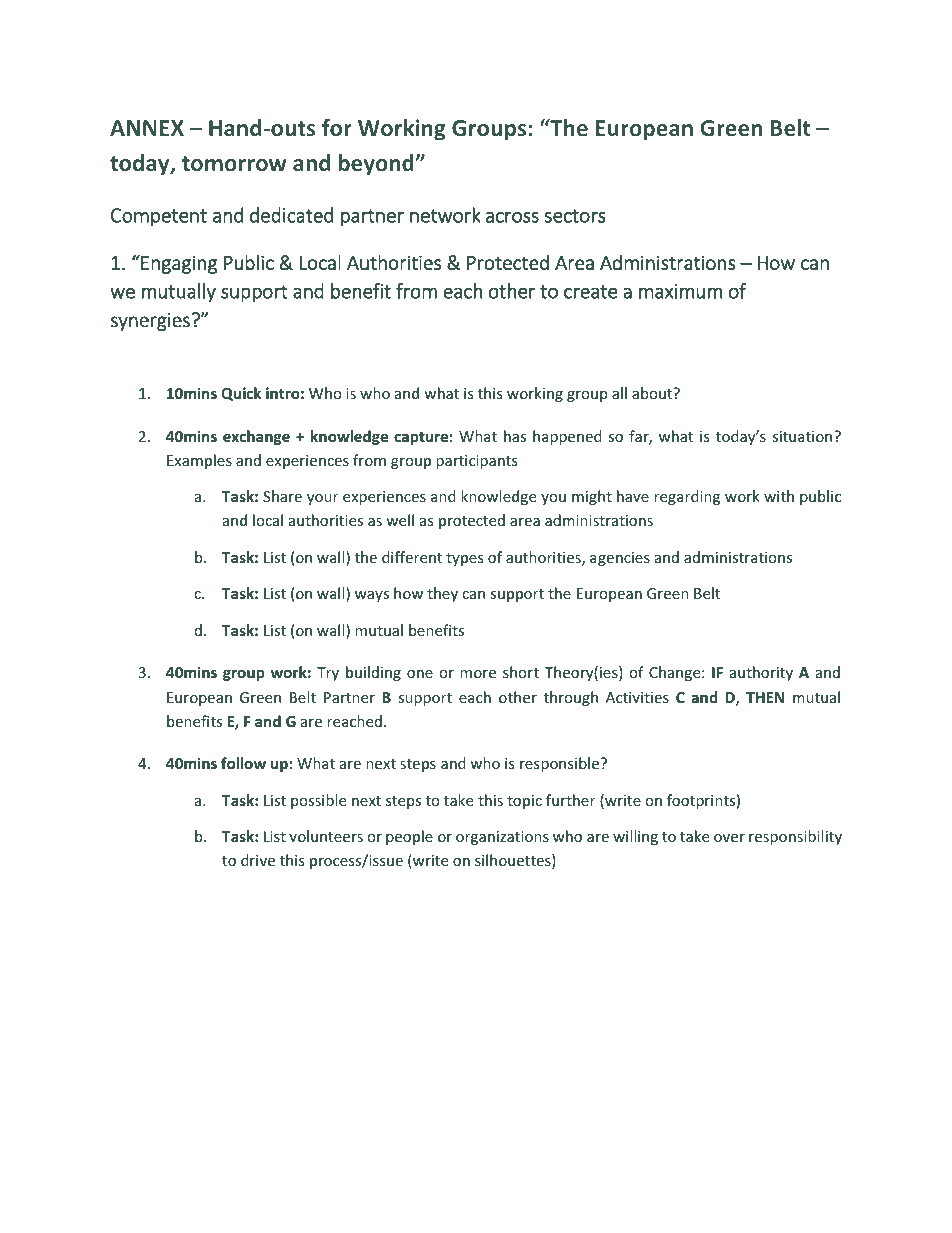  Describe the element at coordinates (687, 497) in the screenshot. I see `regarding` at that location.
